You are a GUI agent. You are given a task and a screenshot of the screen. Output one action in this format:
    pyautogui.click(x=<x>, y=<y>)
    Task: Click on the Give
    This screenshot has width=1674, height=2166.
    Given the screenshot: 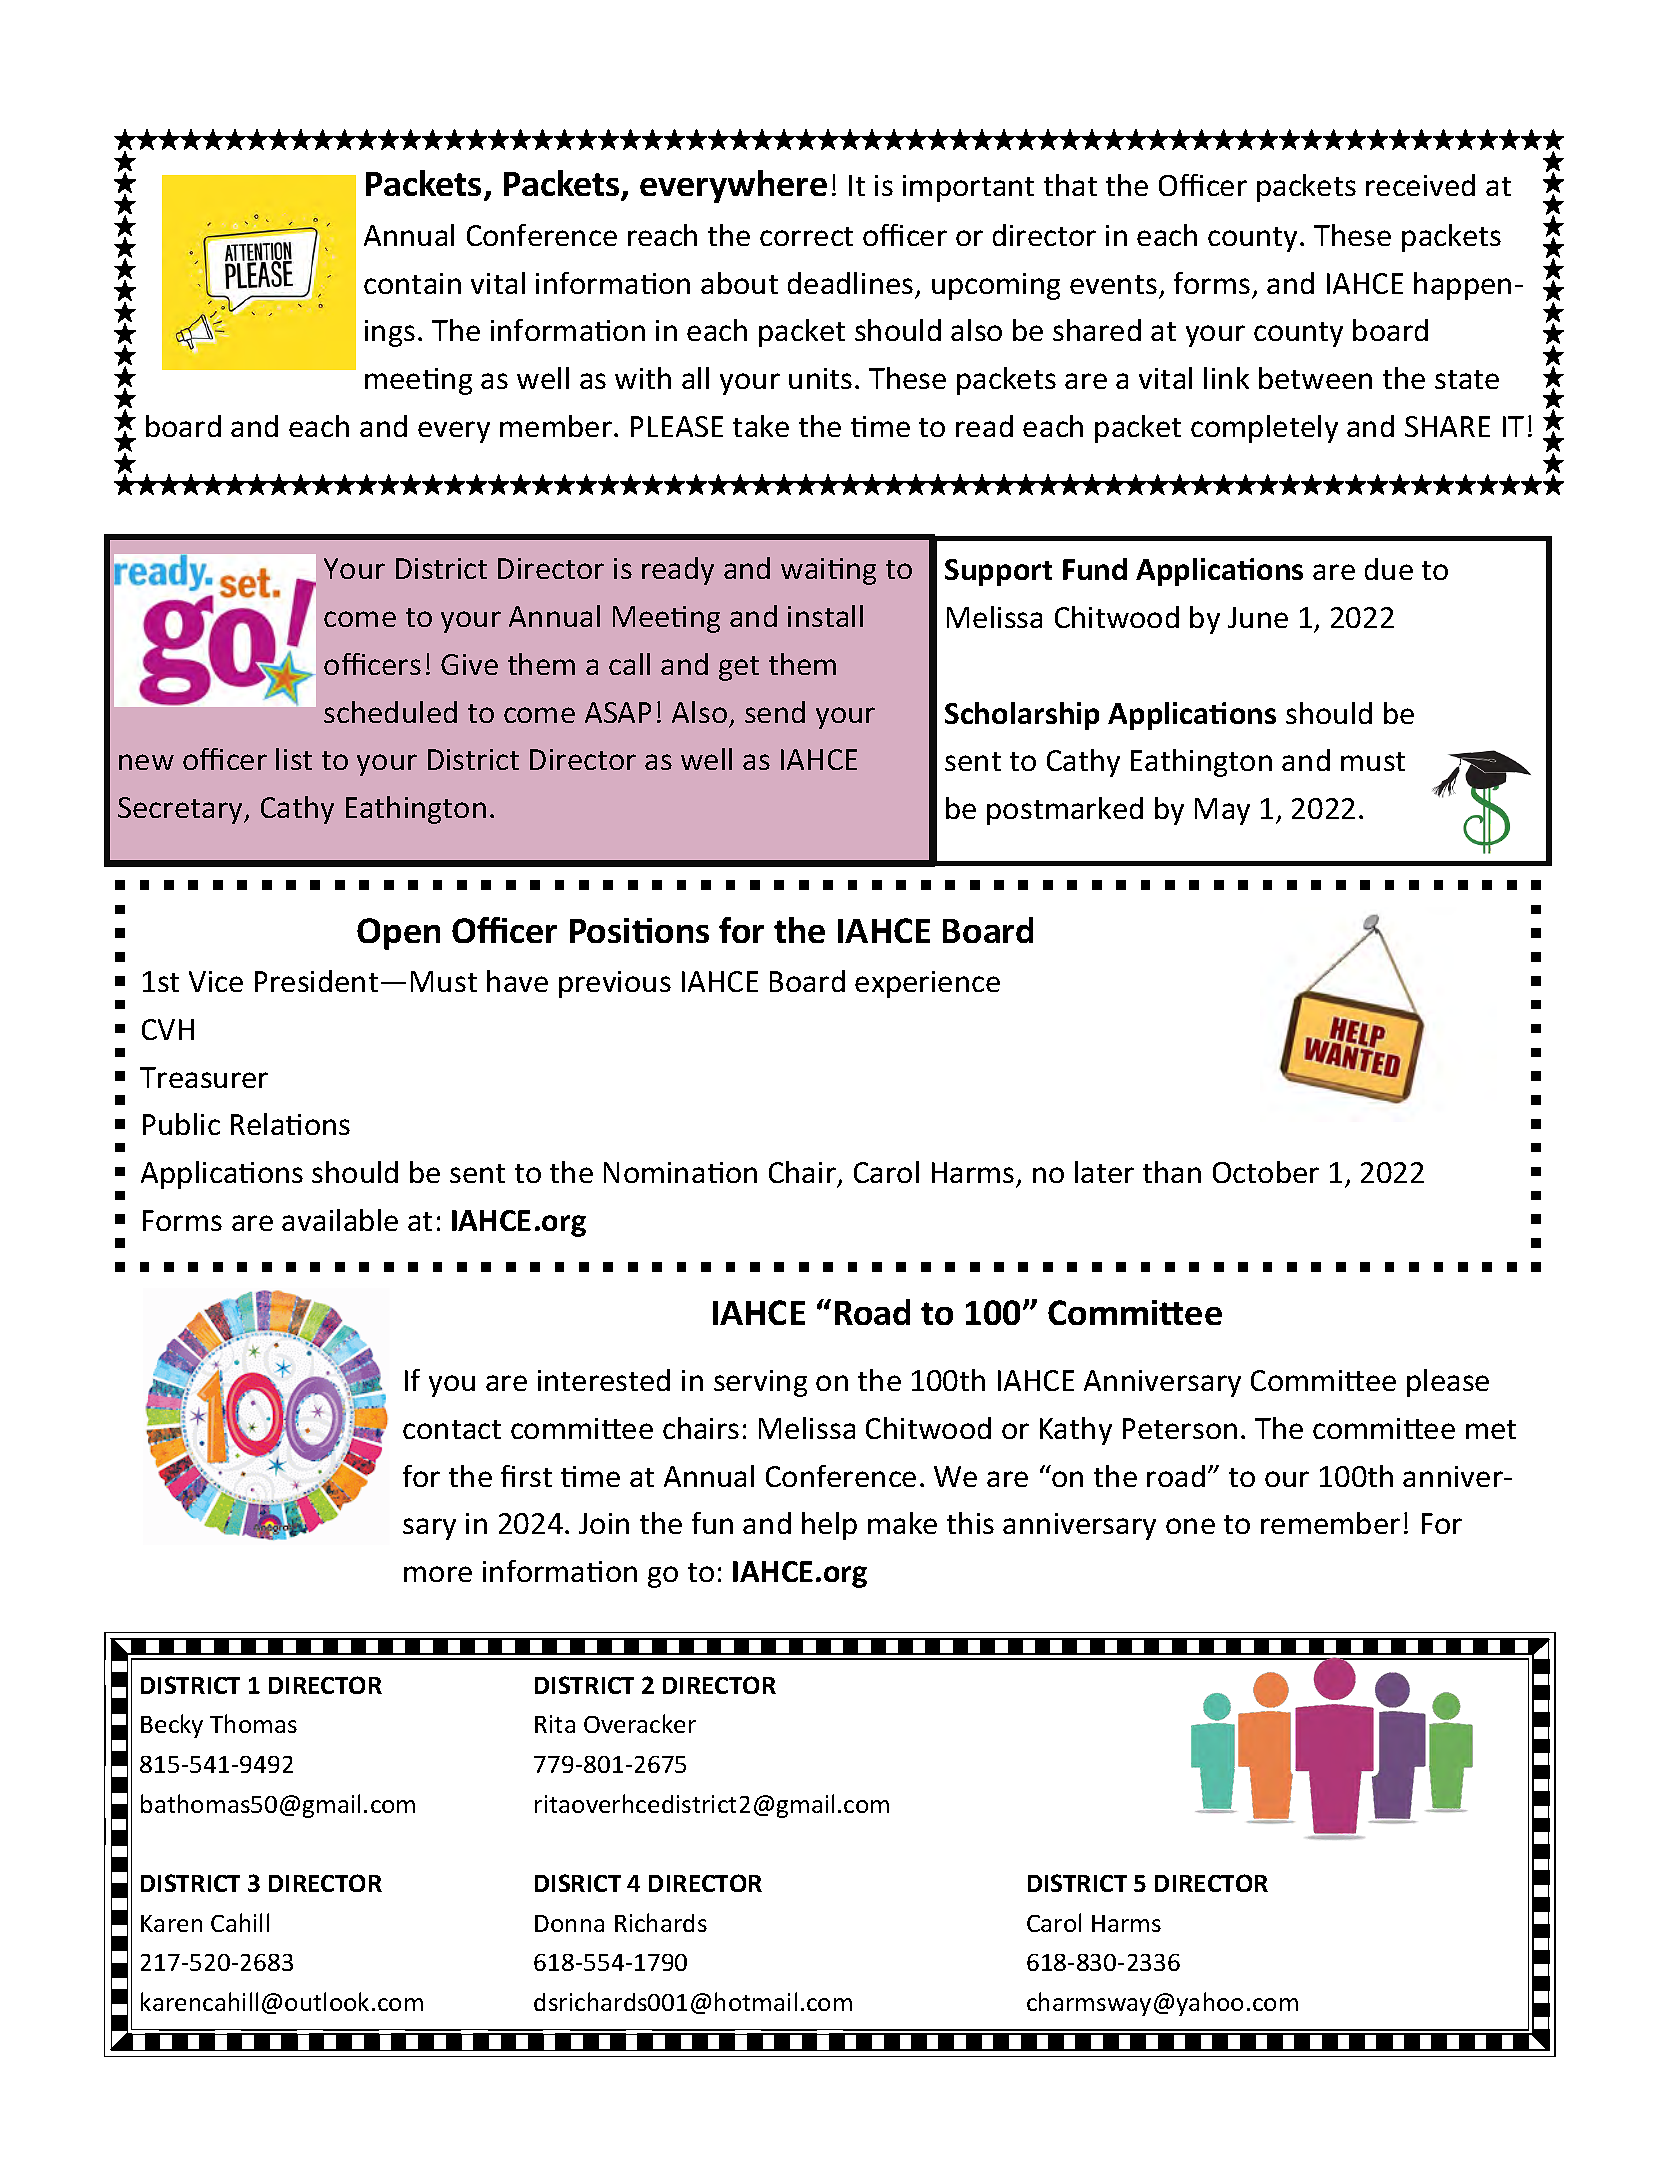 What is the action you would take?
    pyautogui.click(x=469, y=664)
